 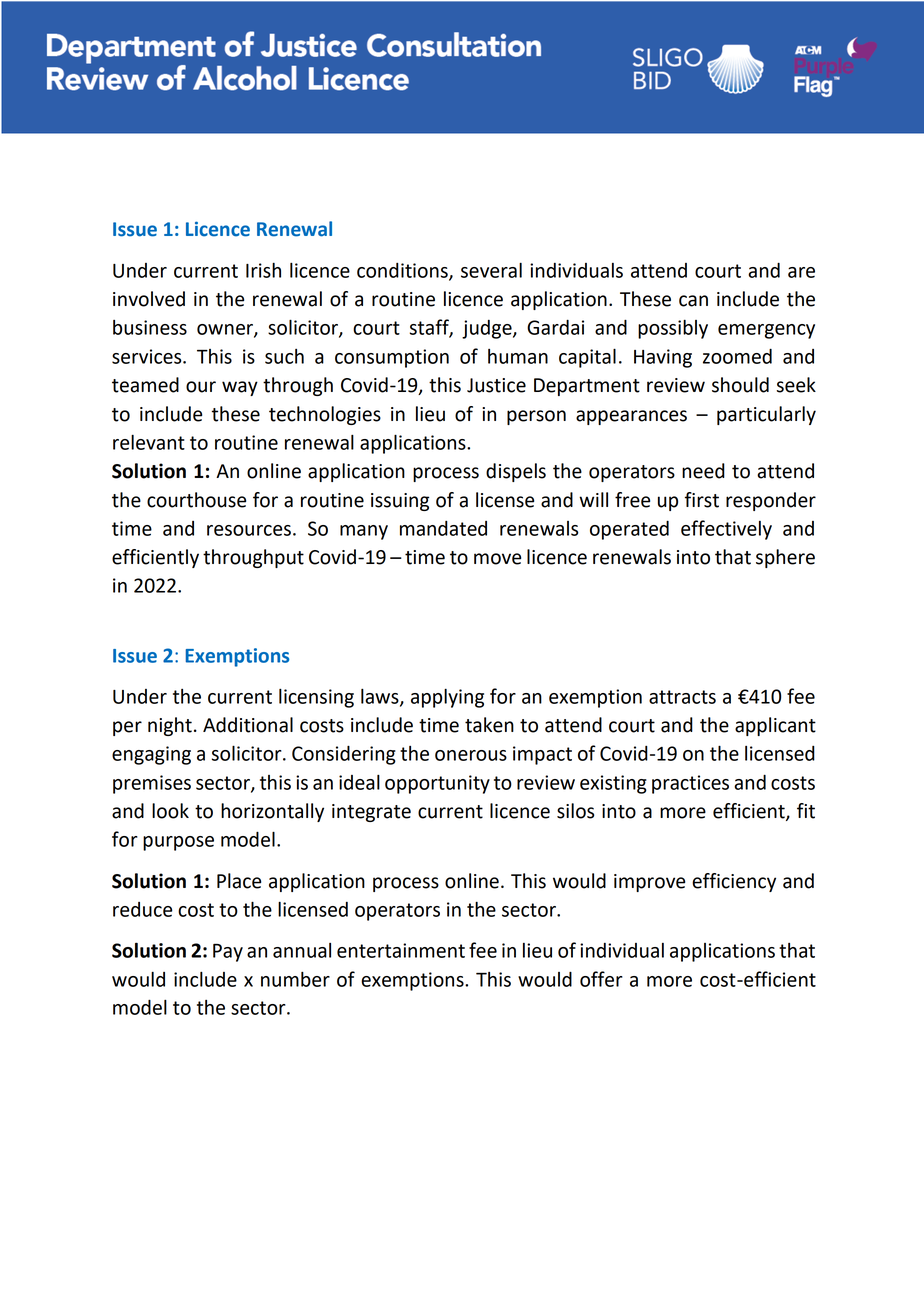 I want to click on resources, so click(x=249, y=530).
